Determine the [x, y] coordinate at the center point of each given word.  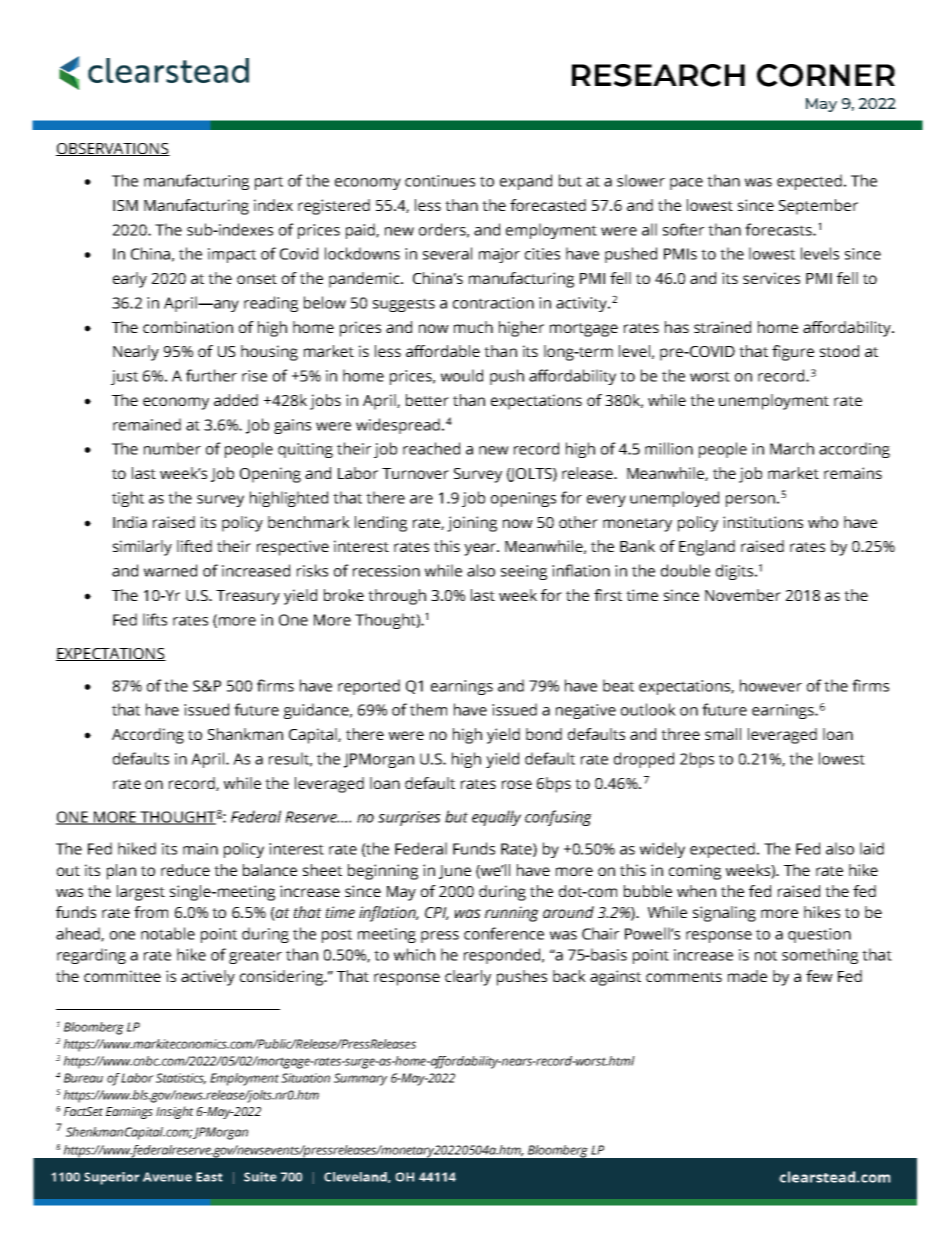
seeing [524, 572]
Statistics [181, 1079]
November [743, 595]
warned [170, 570]
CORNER [826, 75]
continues [440, 181]
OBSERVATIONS [113, 149]
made [747, 976]
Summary [360, 1079]
